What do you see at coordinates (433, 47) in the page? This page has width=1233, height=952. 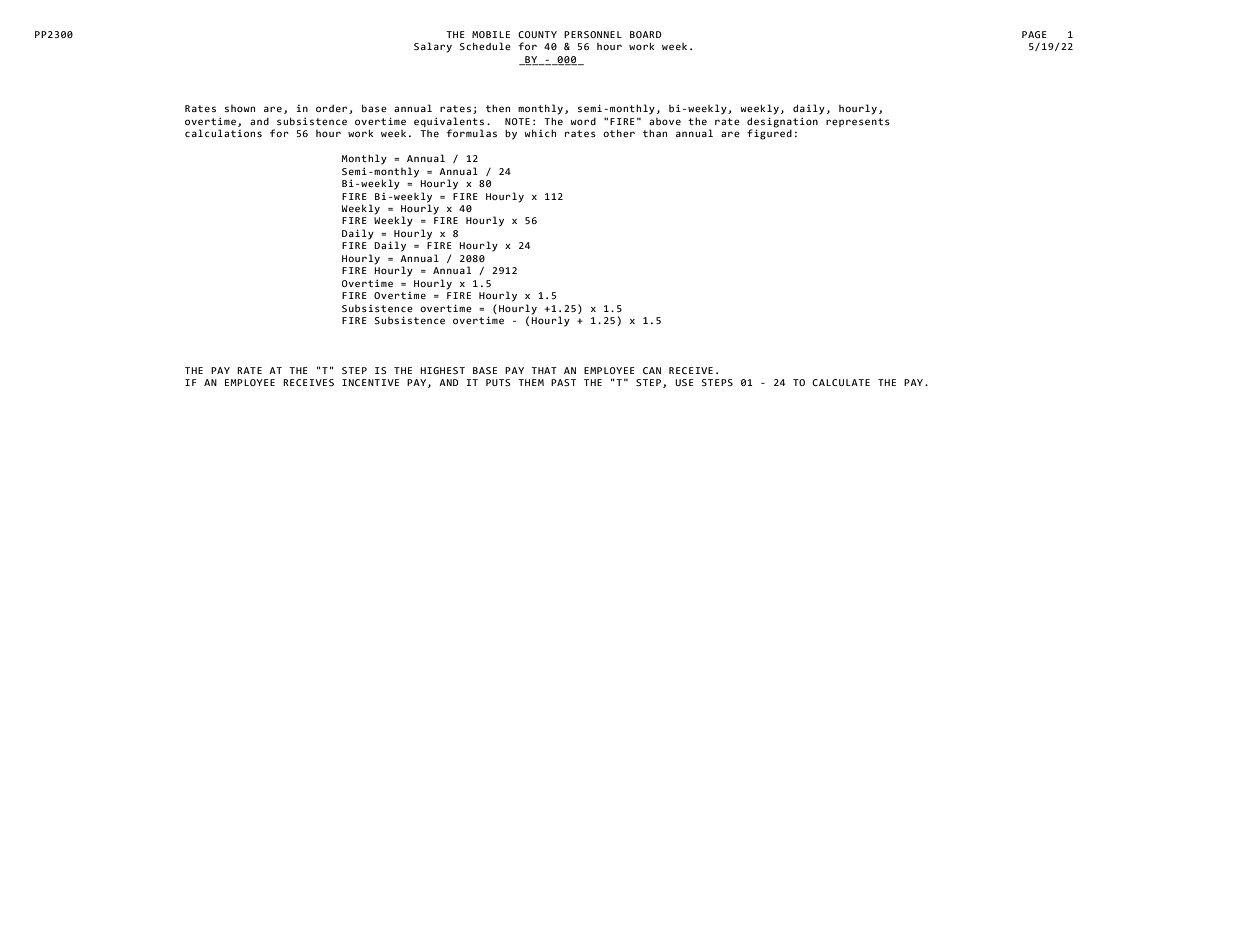 I see `Salary` at bounding box center [433, 47].
